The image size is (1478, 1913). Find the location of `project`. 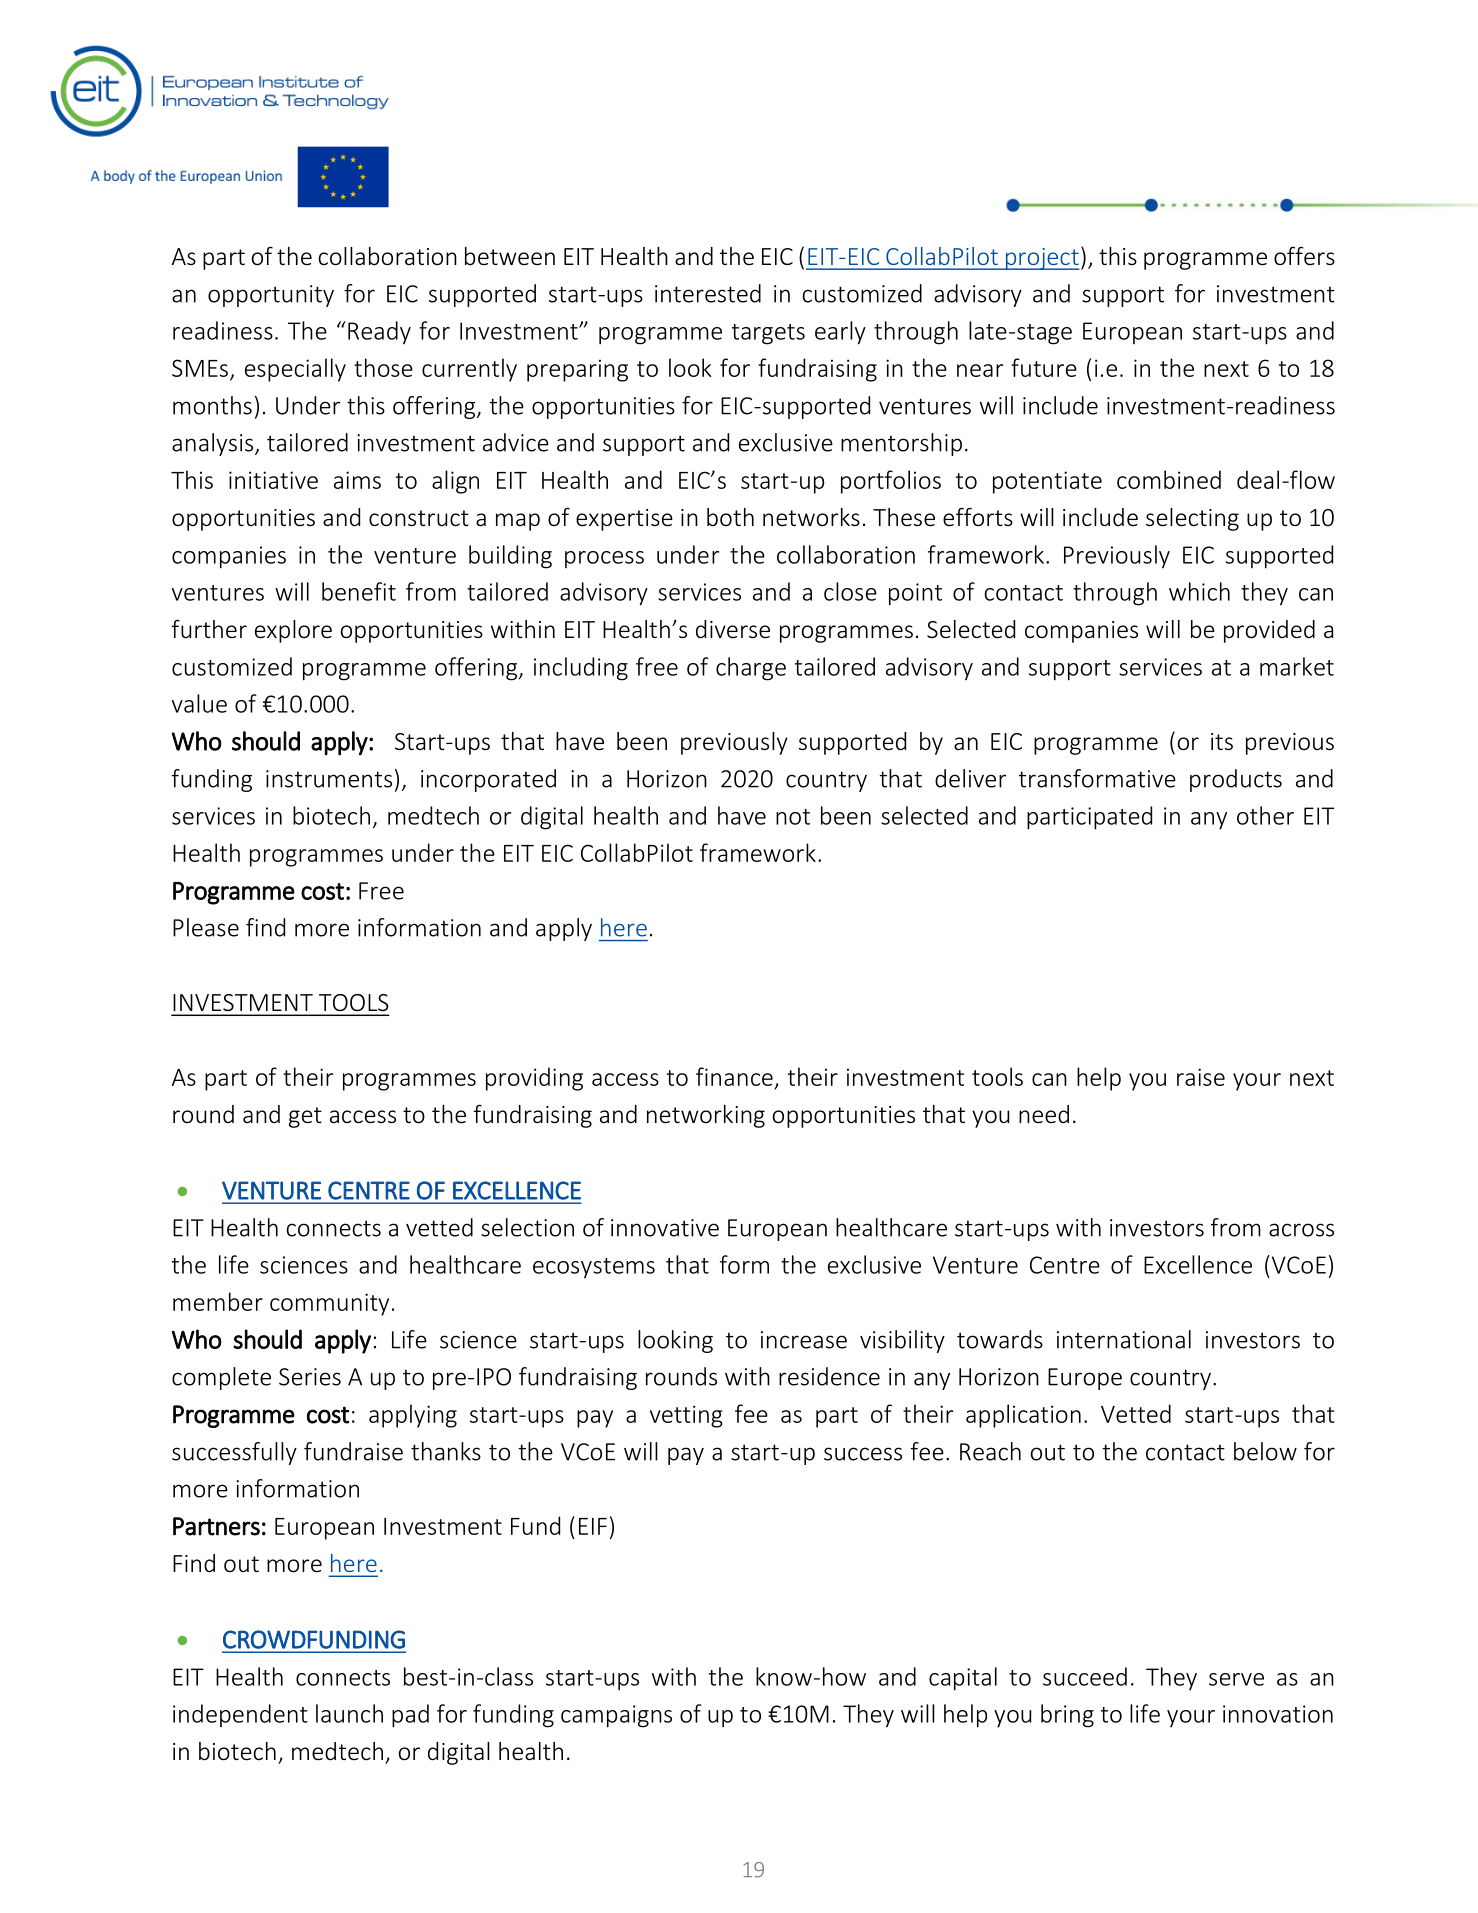

project is located at coordinates (1041, 259).
